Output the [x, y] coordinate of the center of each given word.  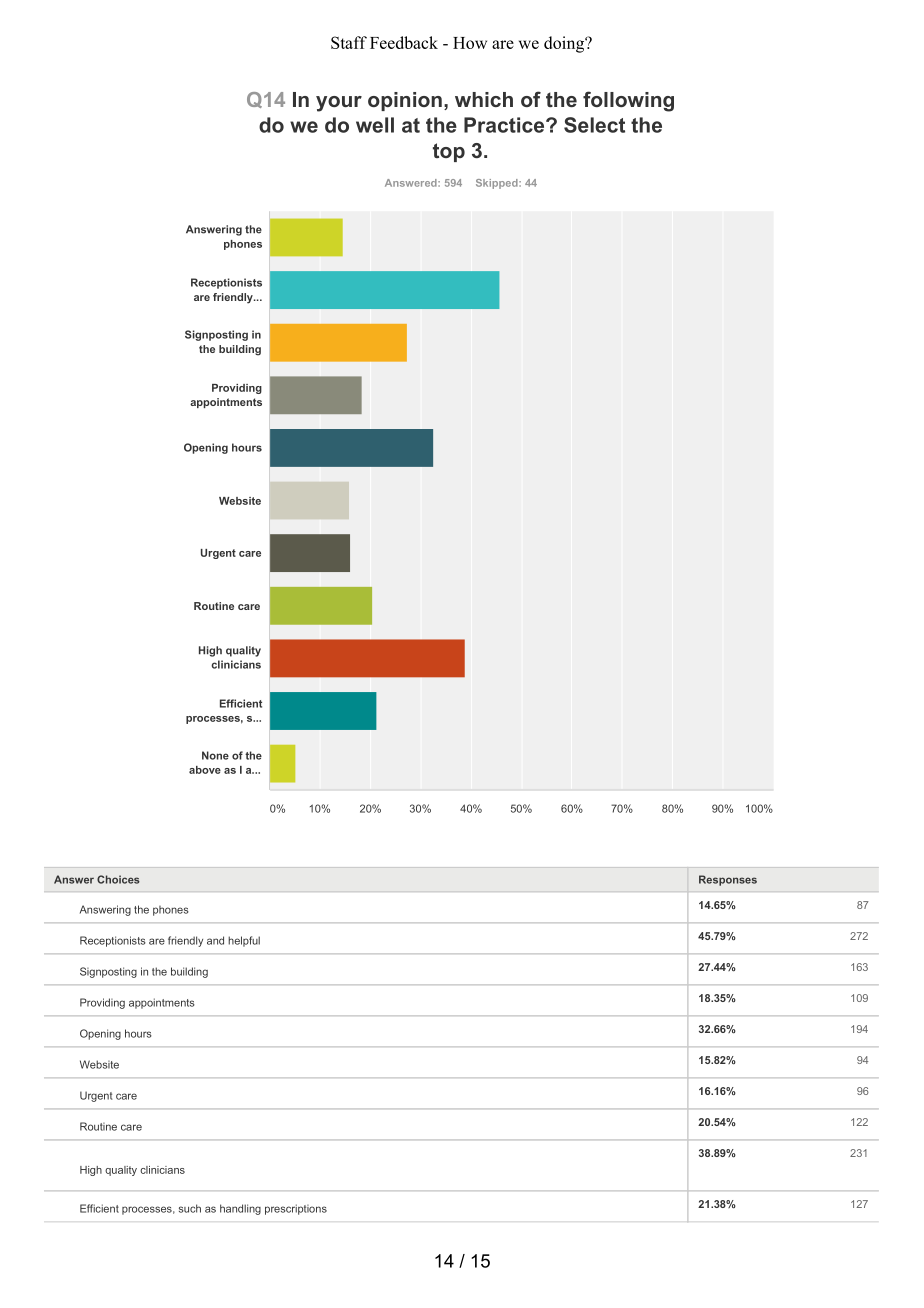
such [190, 1208]
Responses [728, 880]
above [205, 770]
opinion [405, 101]
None [215, 755]
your [339, 104]
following [628, 101]
